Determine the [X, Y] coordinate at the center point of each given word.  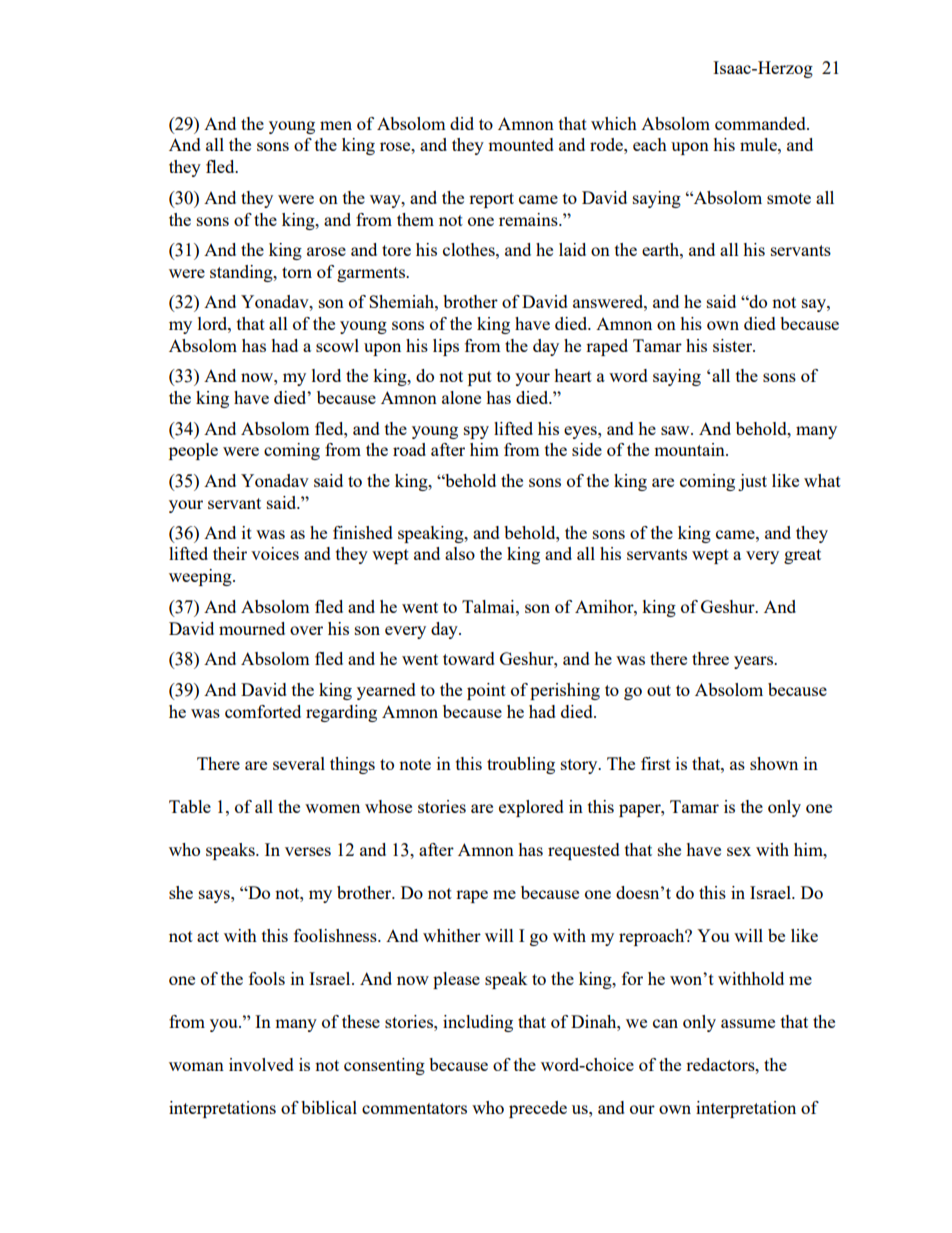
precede [538, 1109]
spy [476, 432]
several [299, 763]
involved [261, 1064]
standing [242, 273]
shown [774, 763]
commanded [761, 123]
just [752, 482]
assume [748, 1023]
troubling [521, 765]
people [193, 451]
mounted [521, 144]
